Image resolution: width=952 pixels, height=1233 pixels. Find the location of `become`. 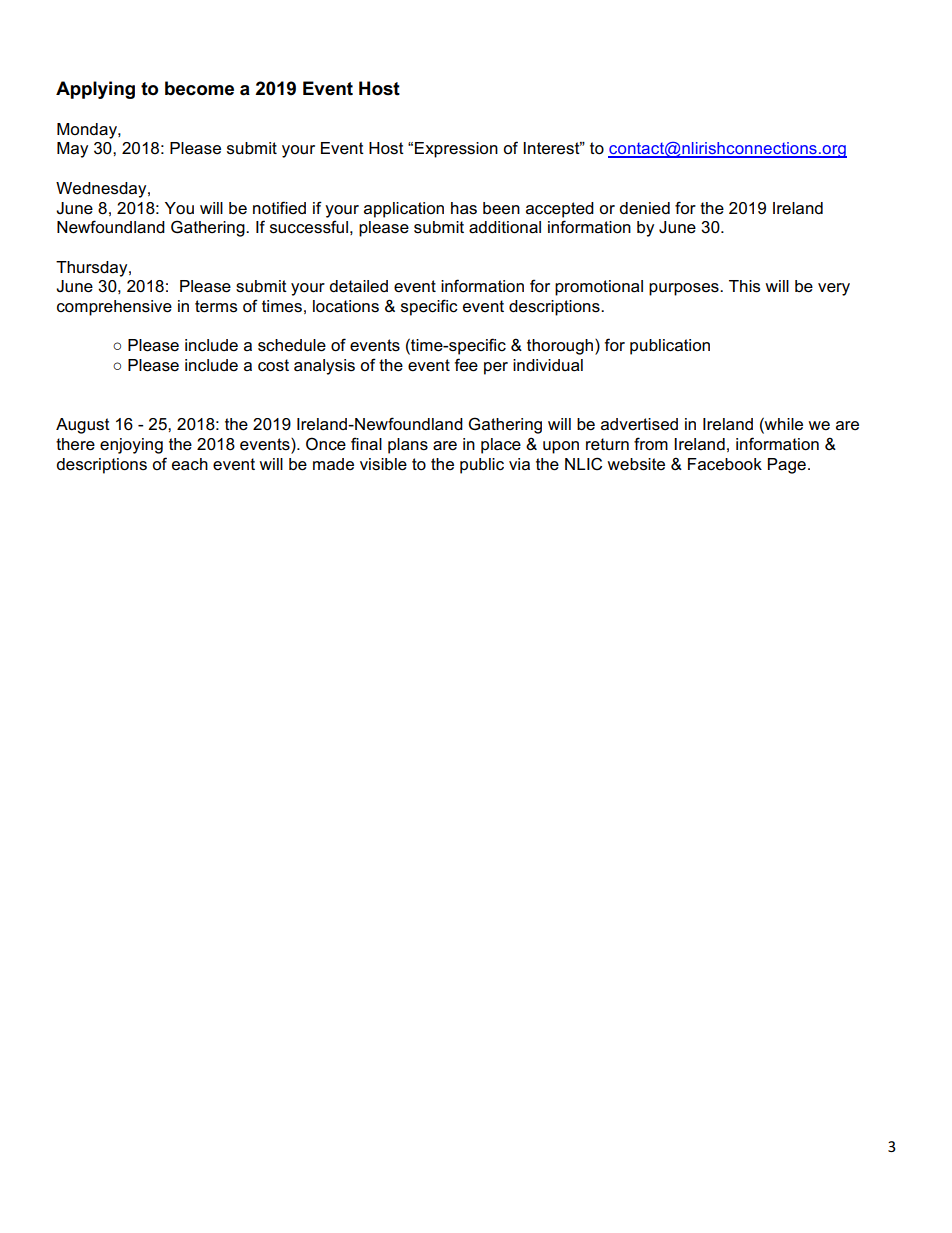

become is located at coordinates (199, 88).
